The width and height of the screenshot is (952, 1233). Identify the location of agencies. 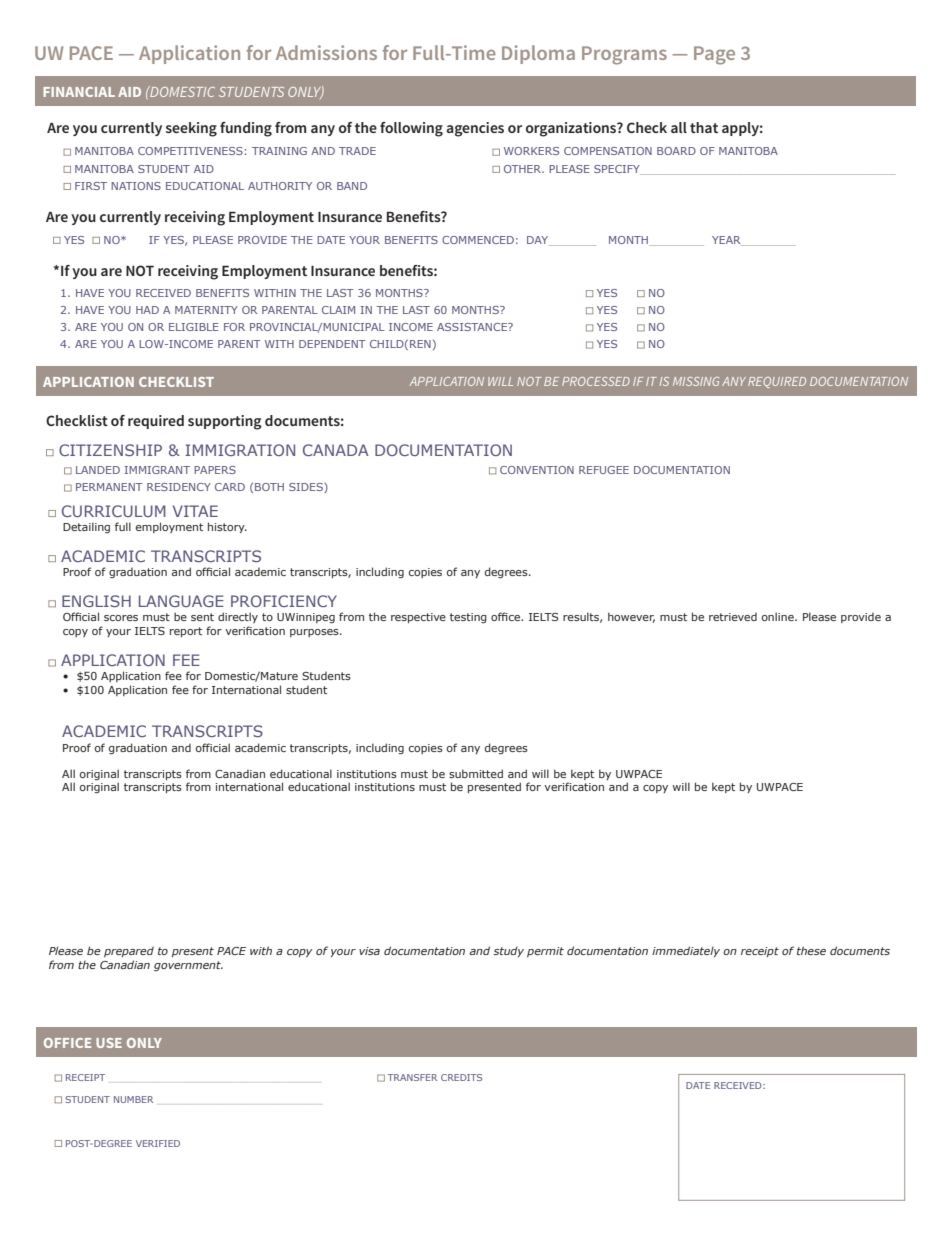
(475, 129).
